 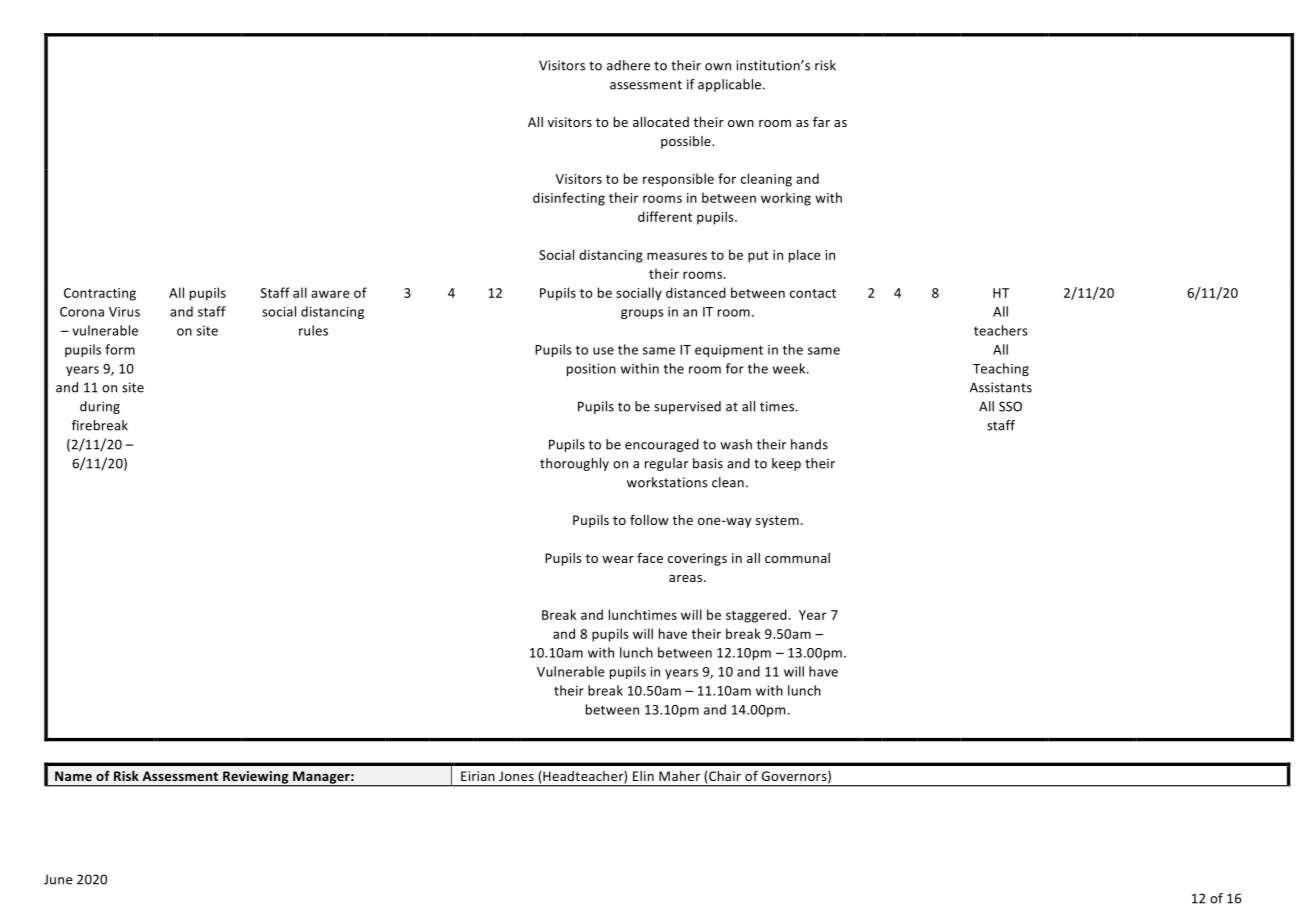 I want to click on Contracting, so click(x=100, y=294).
